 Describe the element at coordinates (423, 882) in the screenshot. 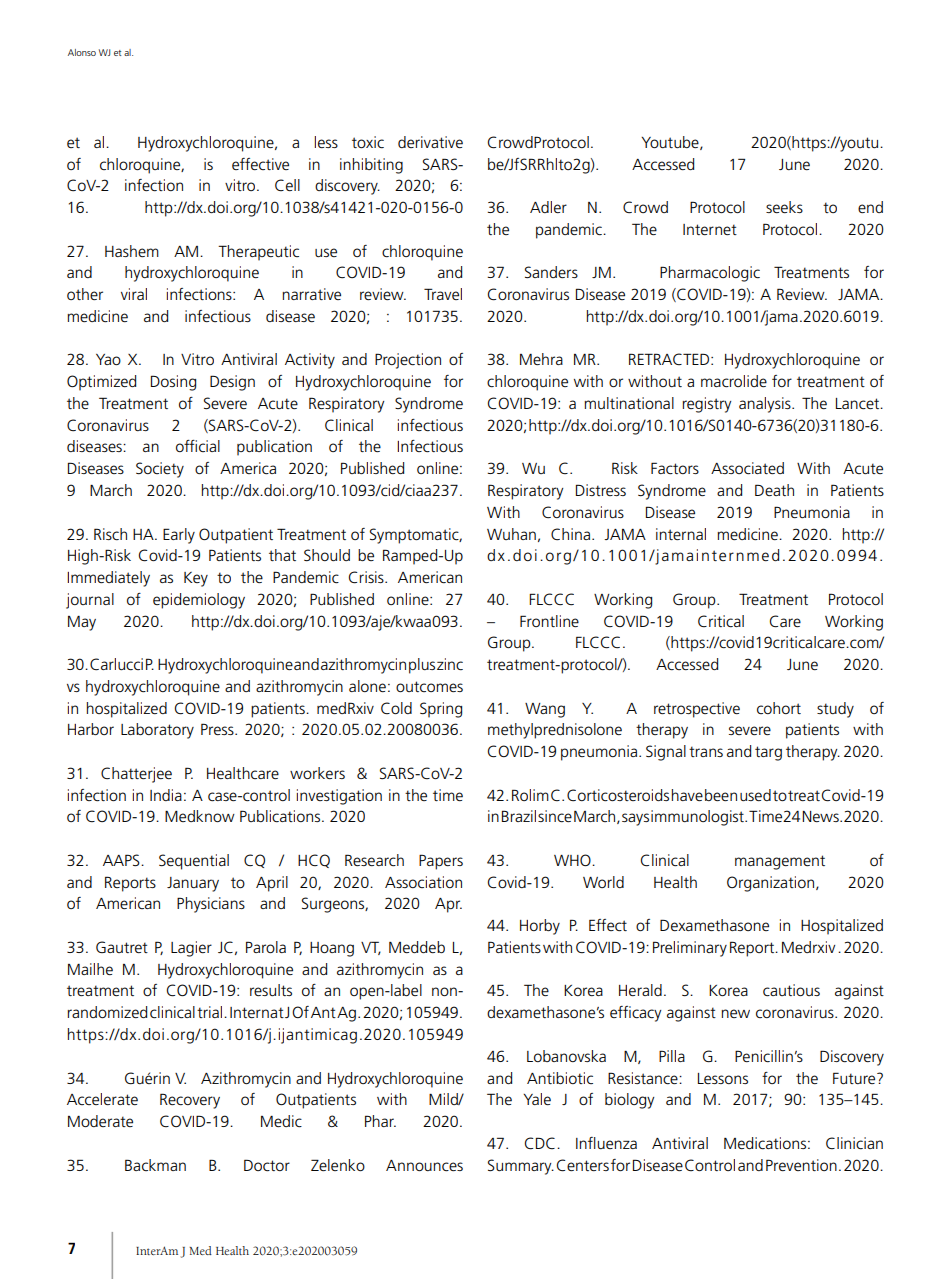

I see `Association` at that location.
